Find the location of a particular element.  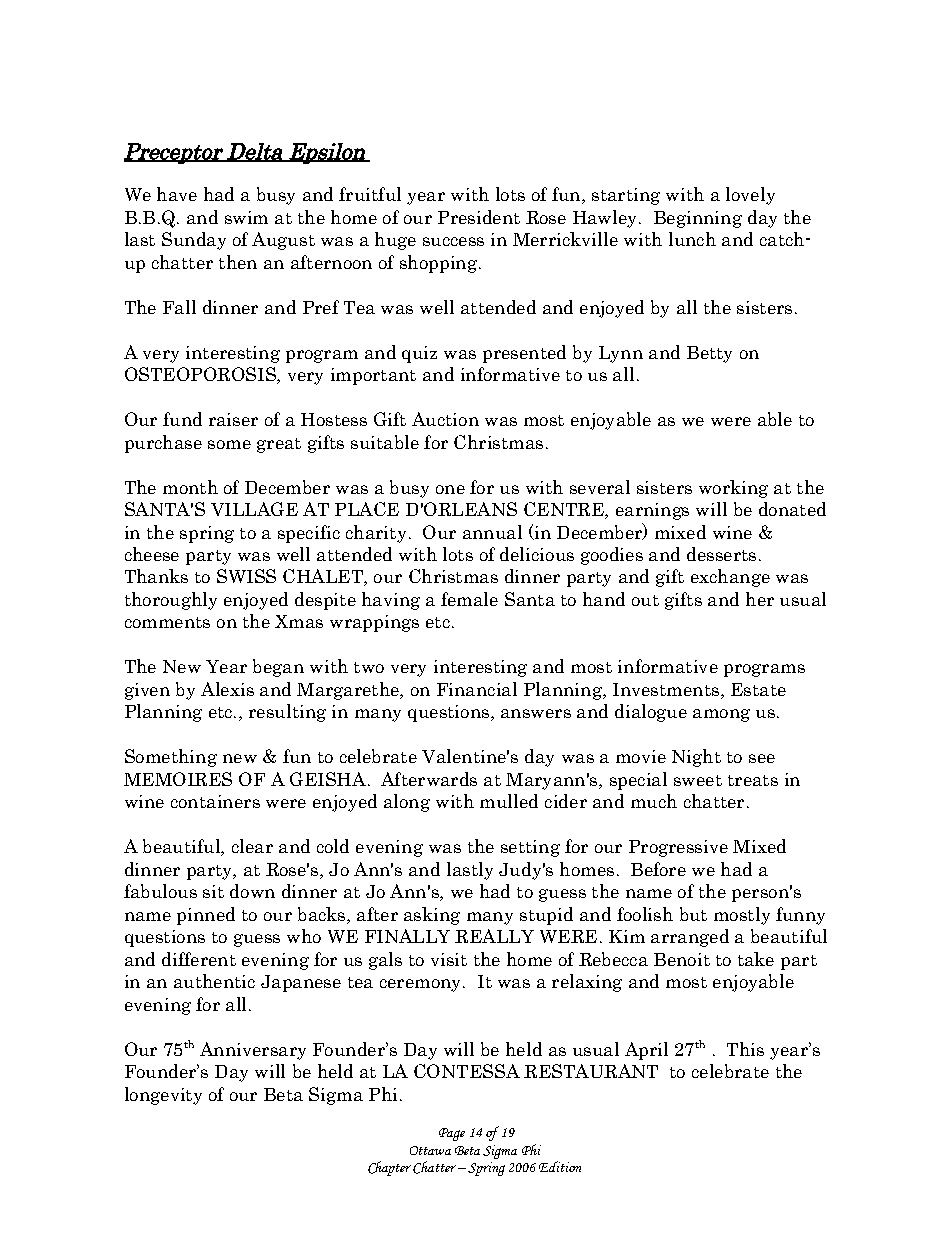

Financial is located at coordinates (477, 689).
